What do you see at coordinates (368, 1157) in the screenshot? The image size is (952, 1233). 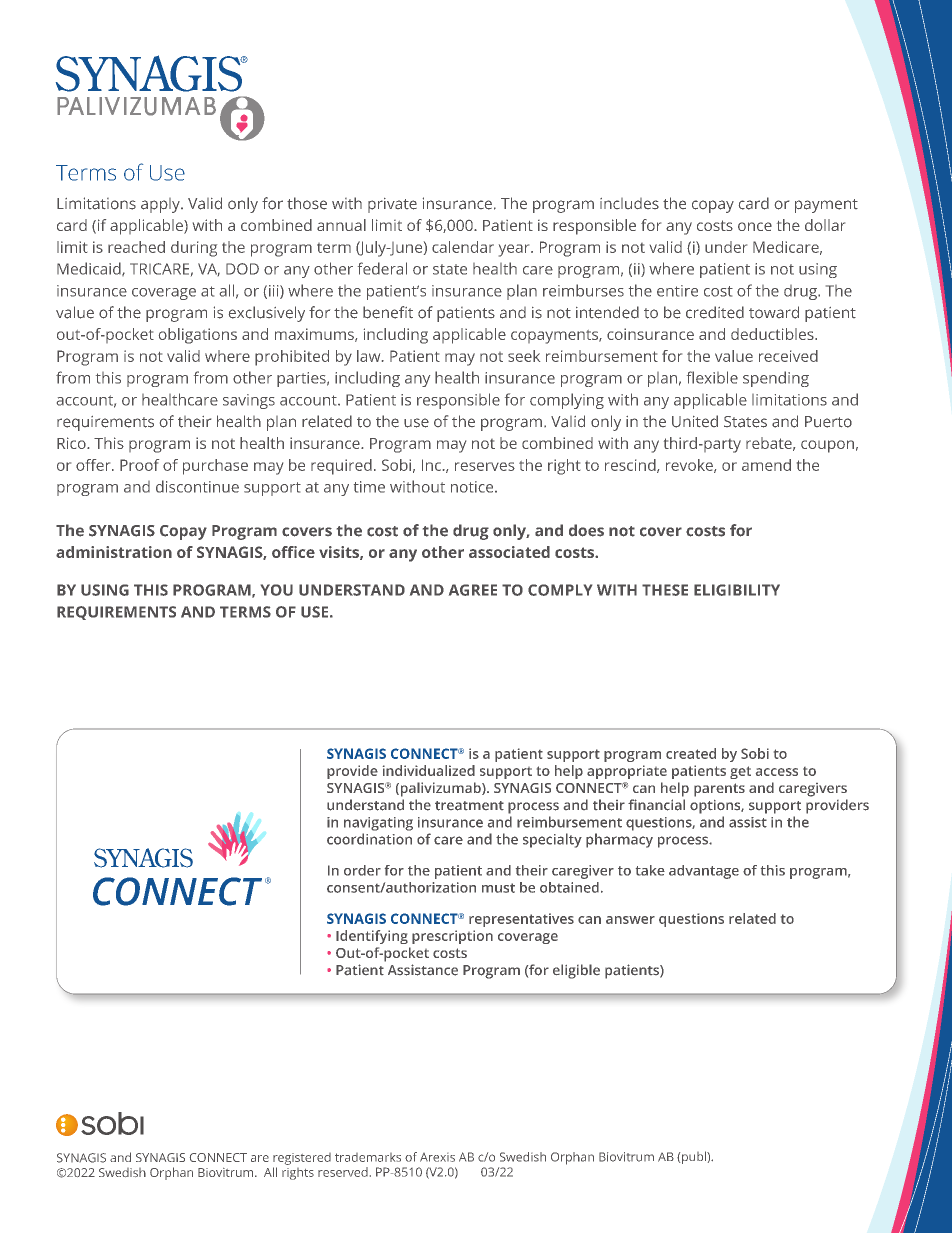 I see `trademarks` at bounding box center [368, 1157].
